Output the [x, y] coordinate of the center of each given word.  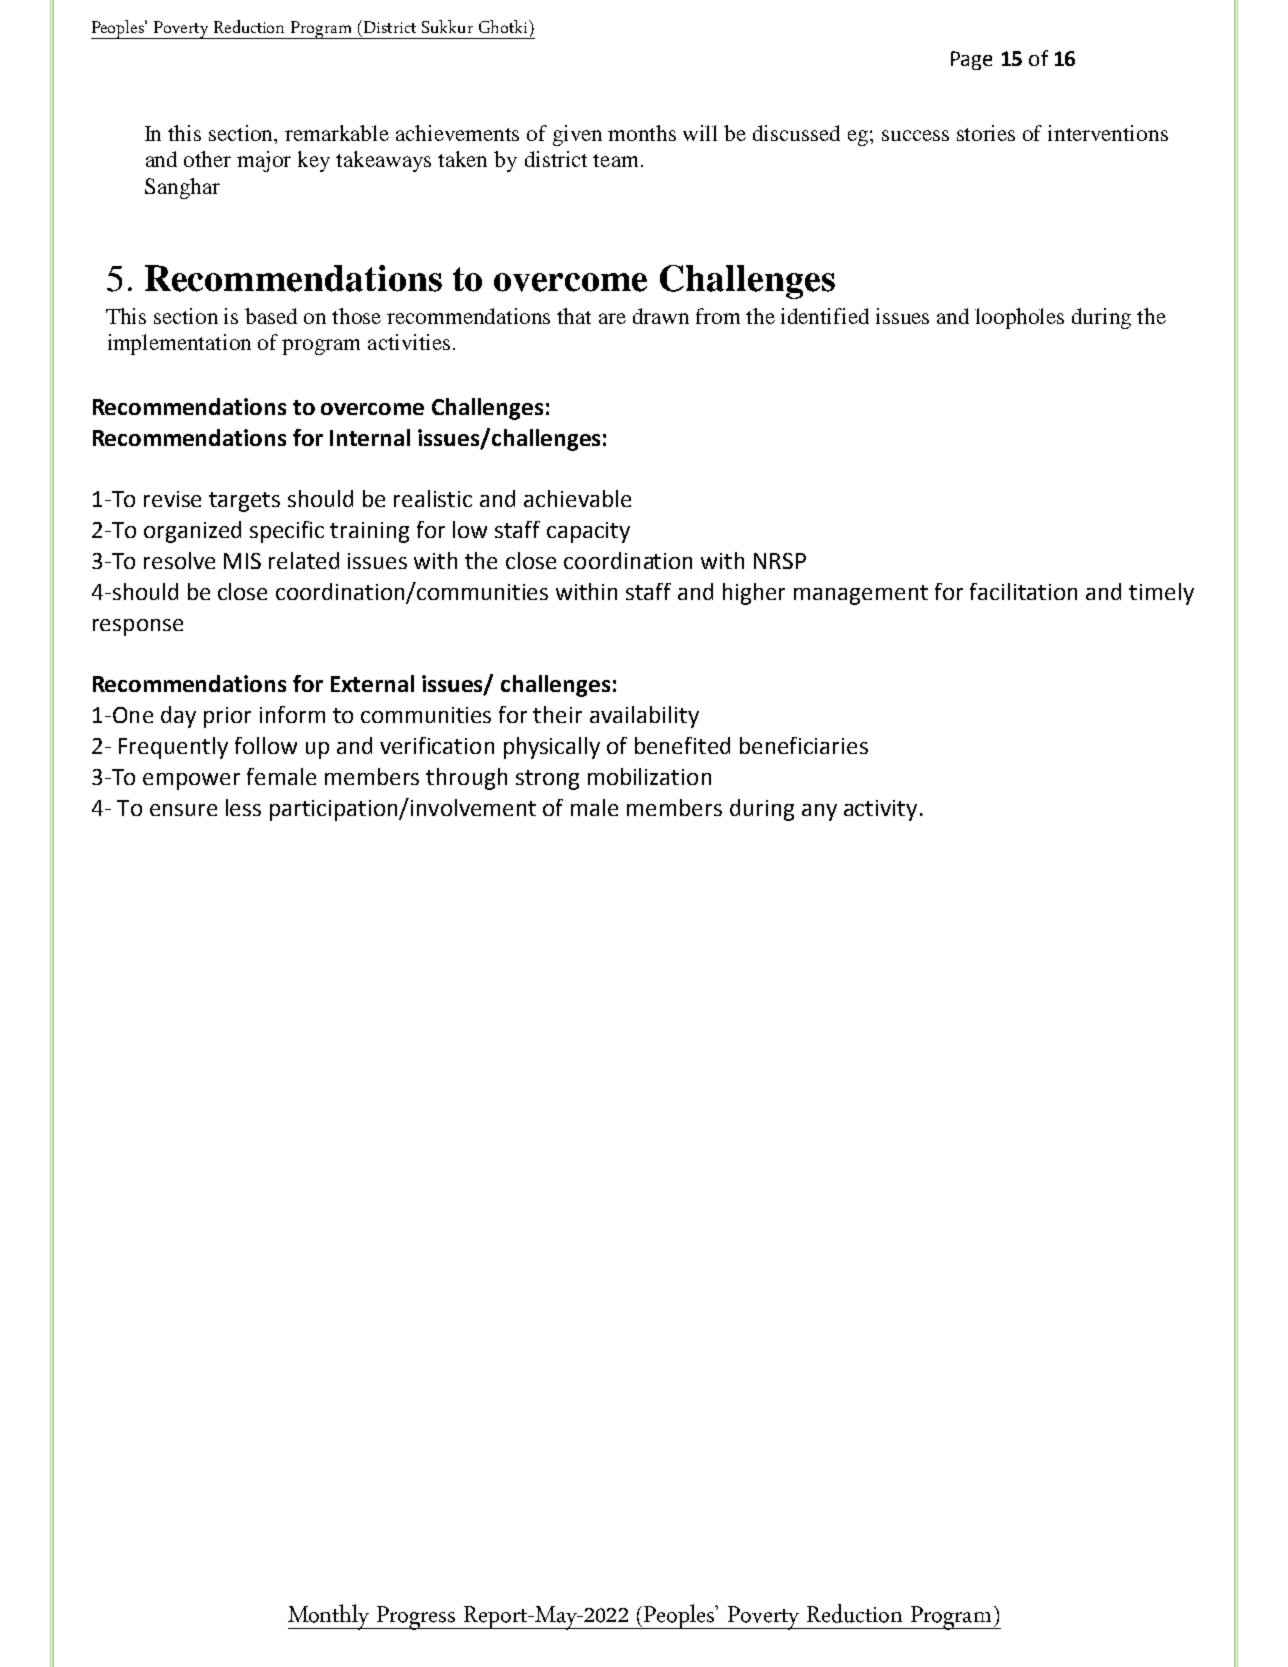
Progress [416, 1618]
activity [880, 810]
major [264, 161]
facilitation [1023, 591]
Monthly [330, 1617]
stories [986, 133]
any [819, 812]
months [642, 133]
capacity [588, 532]
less [243, 807]
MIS [242, 561]
